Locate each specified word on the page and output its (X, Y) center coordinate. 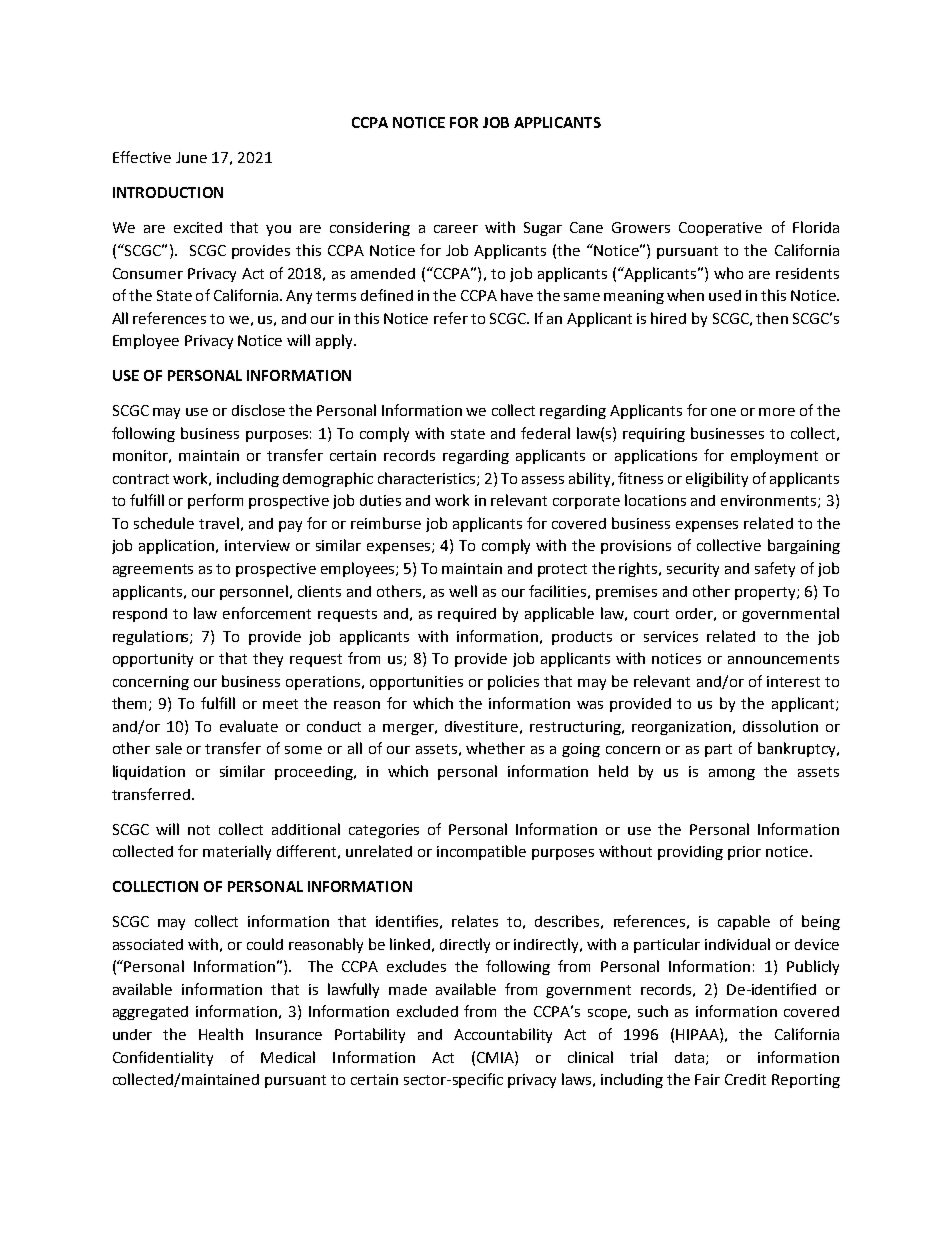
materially (237, 852)
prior (744, 853)
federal (545, 433)
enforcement (267, 613)
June (191, 157)
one (723, 412)
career (456, 229)
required (467, 615)
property (766, 593)
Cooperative (720, 229)
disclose (258, 410)
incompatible (481, 852)
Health (221, 1034)
